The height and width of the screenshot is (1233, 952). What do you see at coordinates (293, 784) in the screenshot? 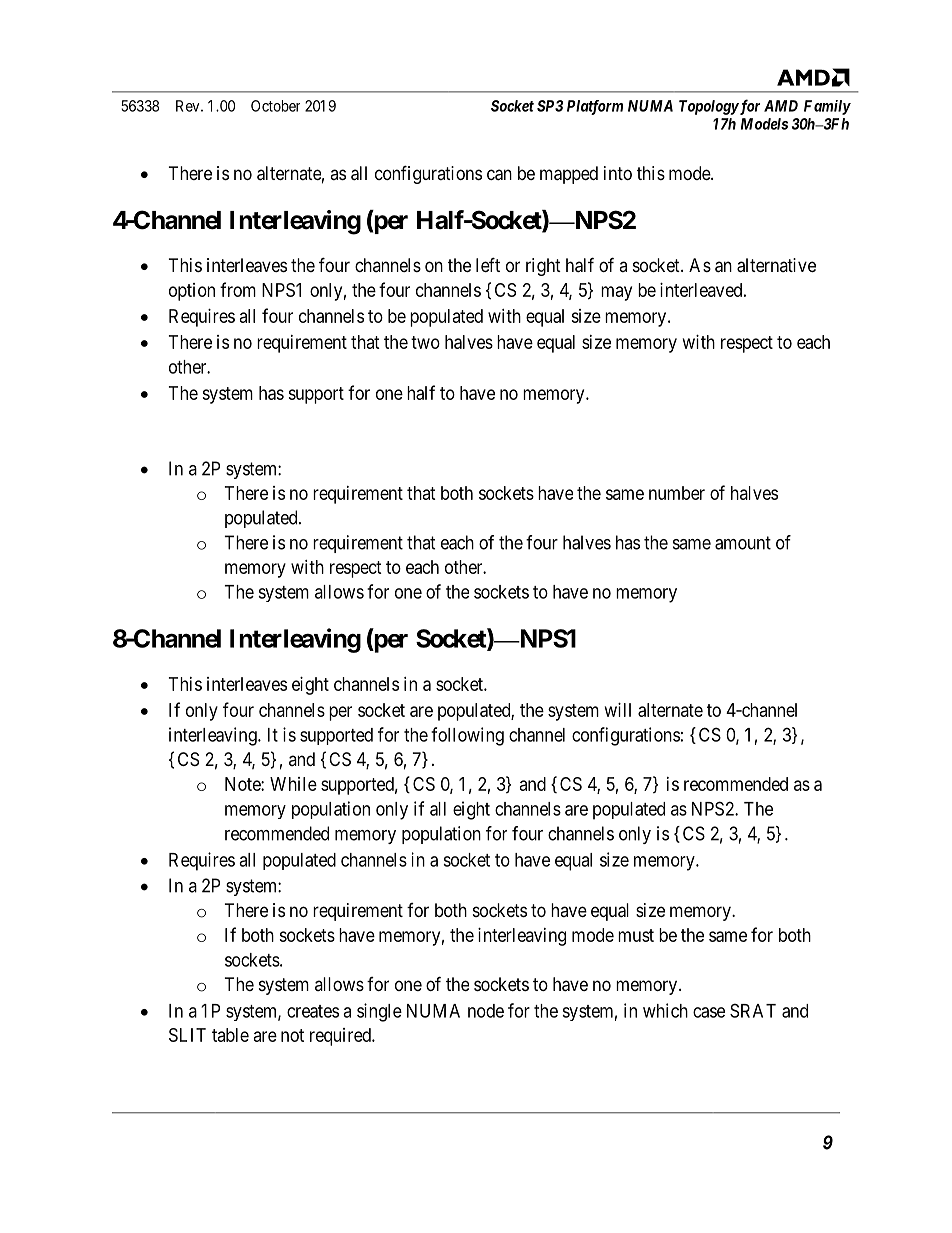
I see `While` at bounding box center [293, 784].
